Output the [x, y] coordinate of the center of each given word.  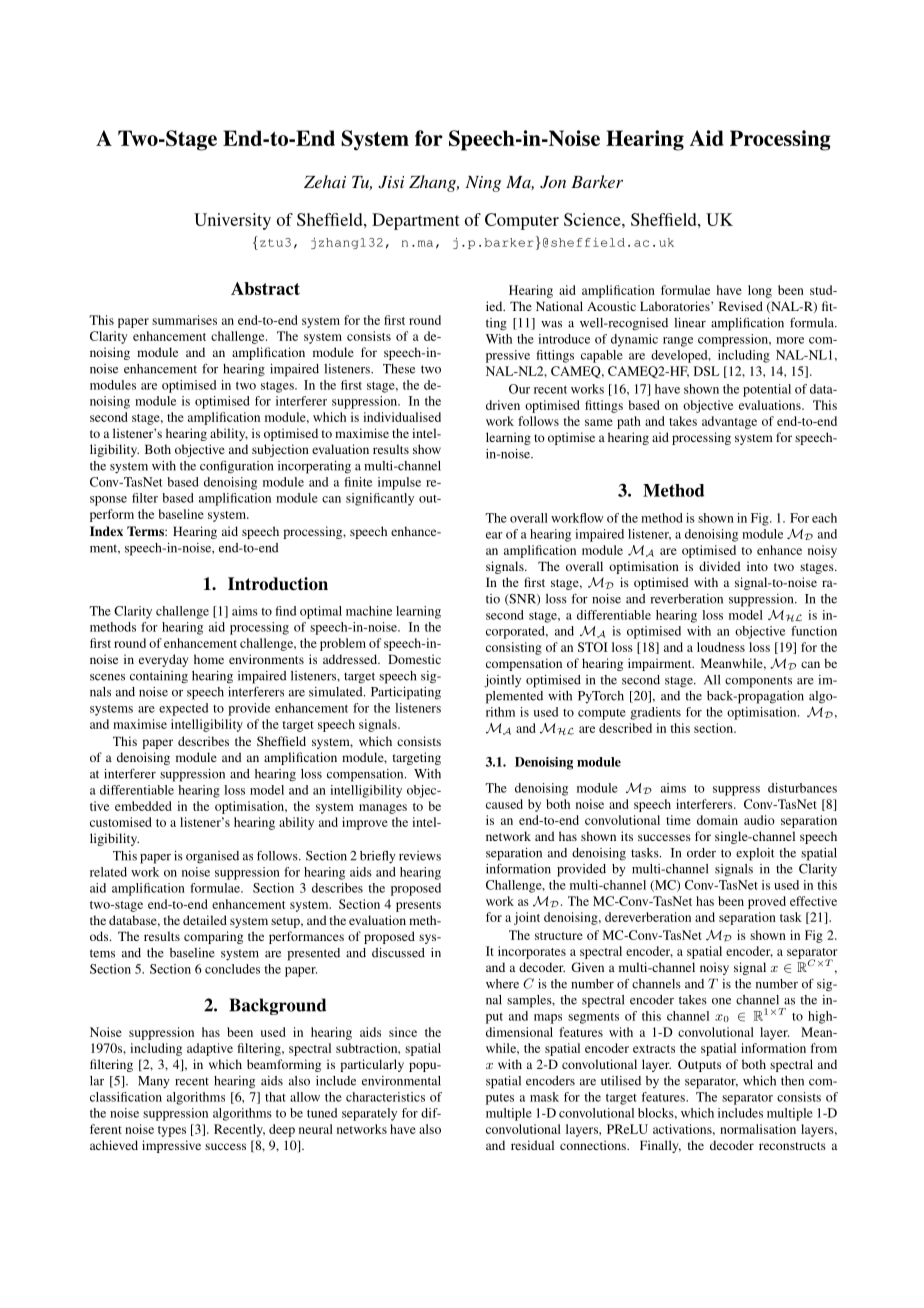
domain [717, 820]
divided [720, 566]
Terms [146, 531]
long [760, 291]
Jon [553, 182]
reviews [420, 856]
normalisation [758, 1129]
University [232, 221]
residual [532, 1145]
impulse [399, 483]
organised [212, 857]
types [172, 1131]
